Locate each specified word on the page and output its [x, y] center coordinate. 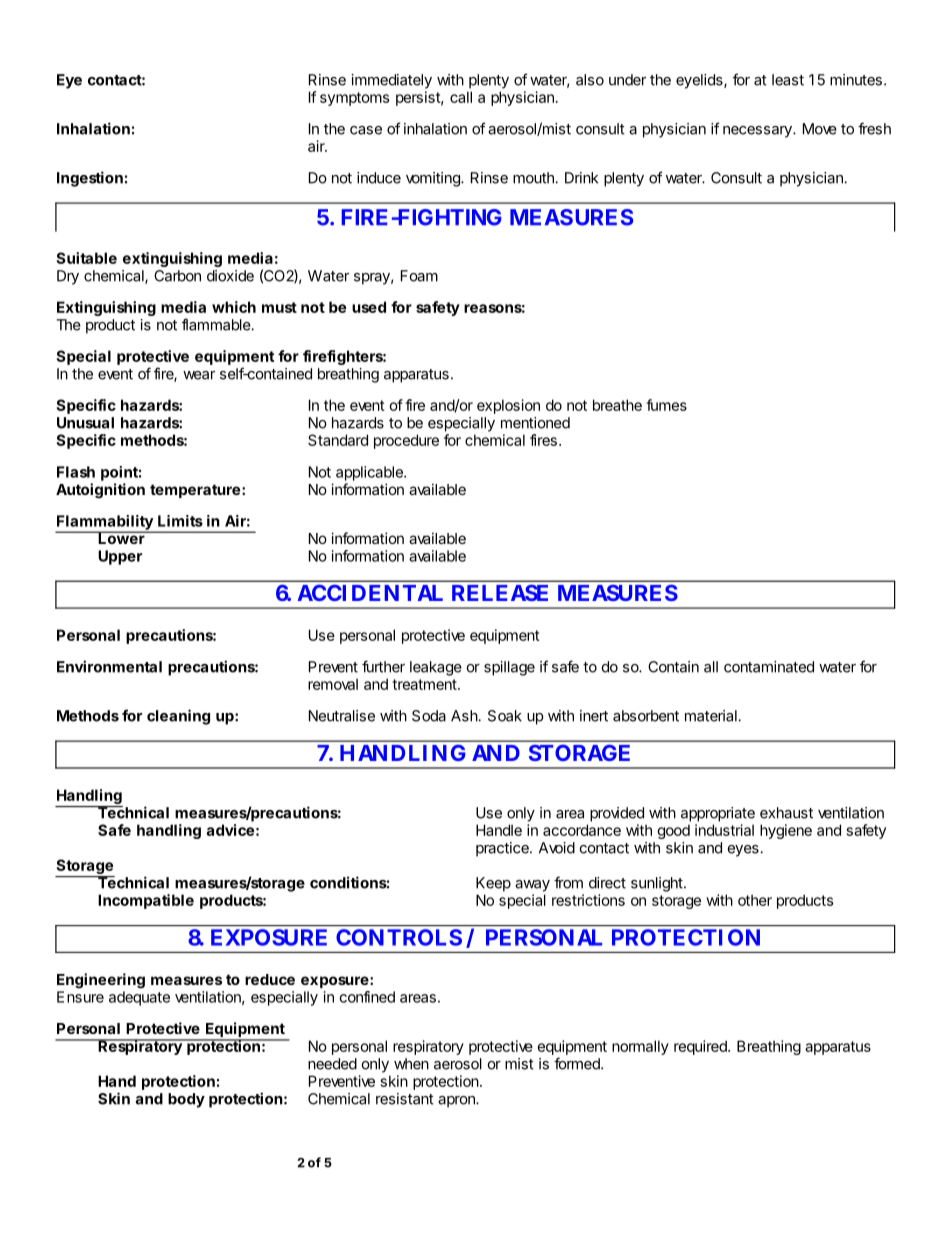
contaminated [769, 667]
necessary [758, 132]
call [461, 97]
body [186, 1100]
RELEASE [500, 592]
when [411, 1064]
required [701, 1047]
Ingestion [90, 179]
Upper [120, 557]
